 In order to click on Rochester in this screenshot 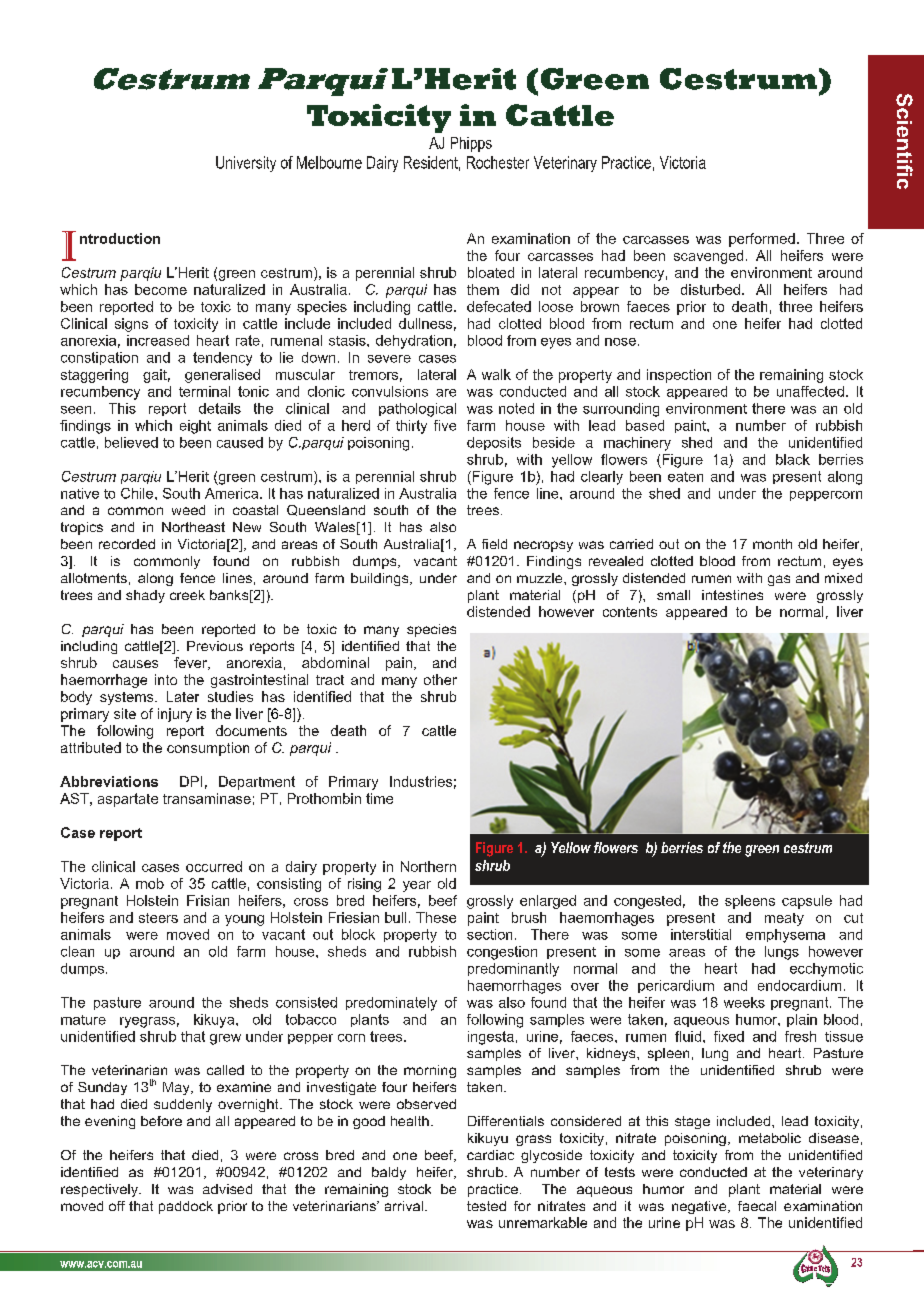, I will do `click(498, 162)`.
